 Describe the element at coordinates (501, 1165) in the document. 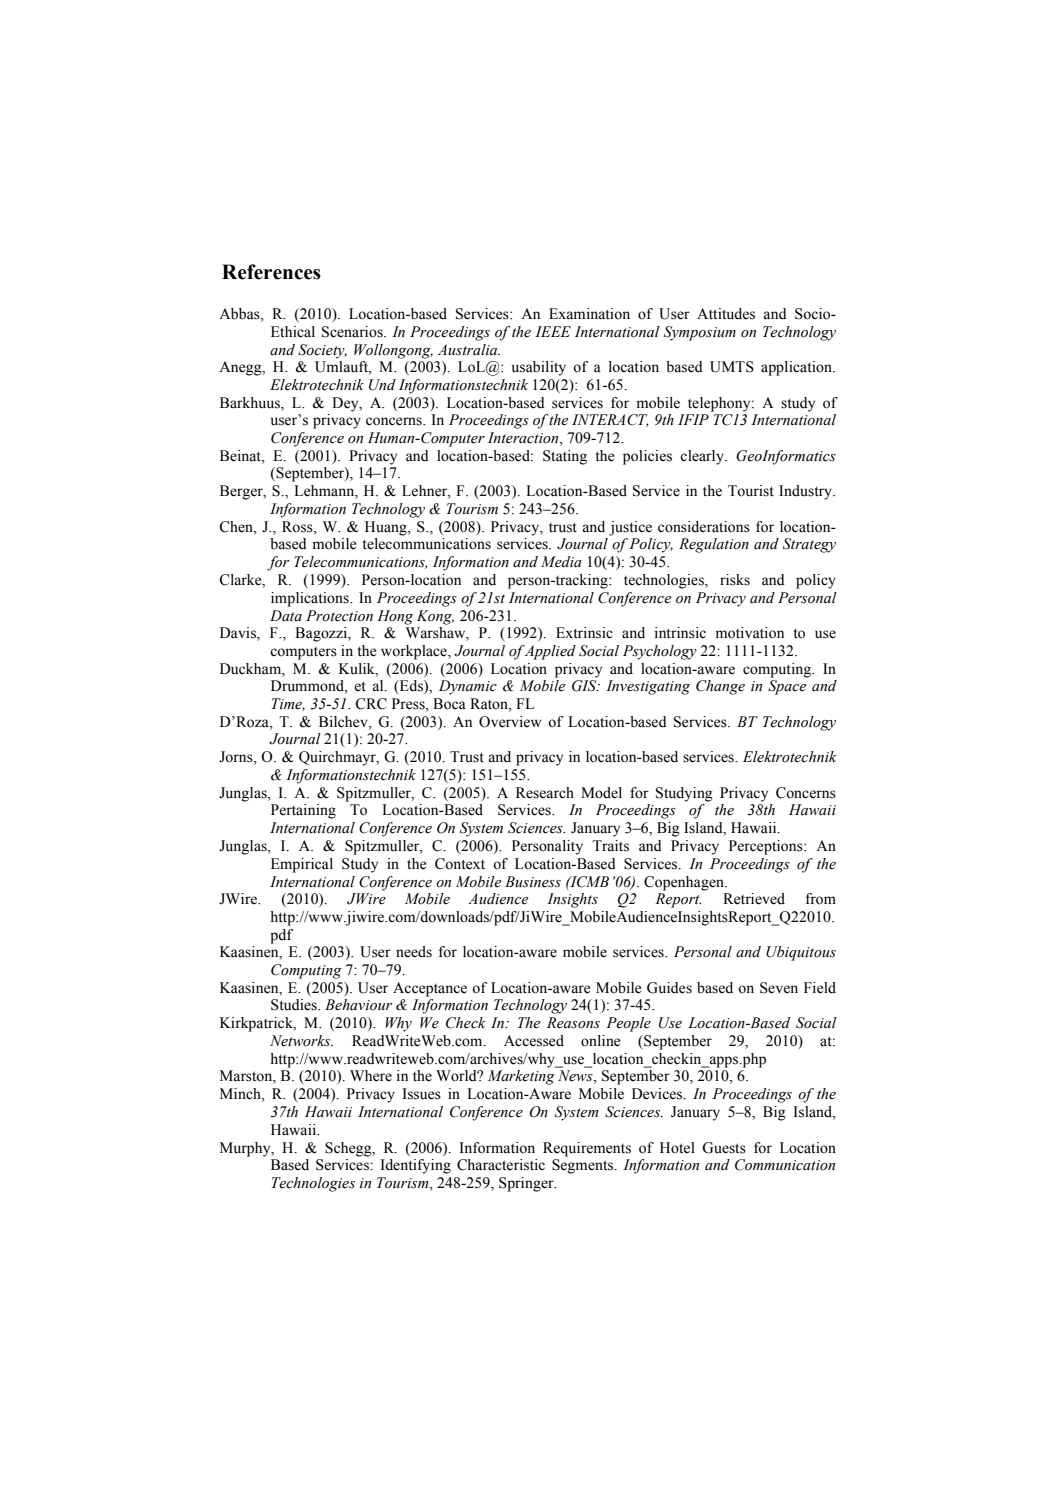

I see `Characteristic` at that location.
